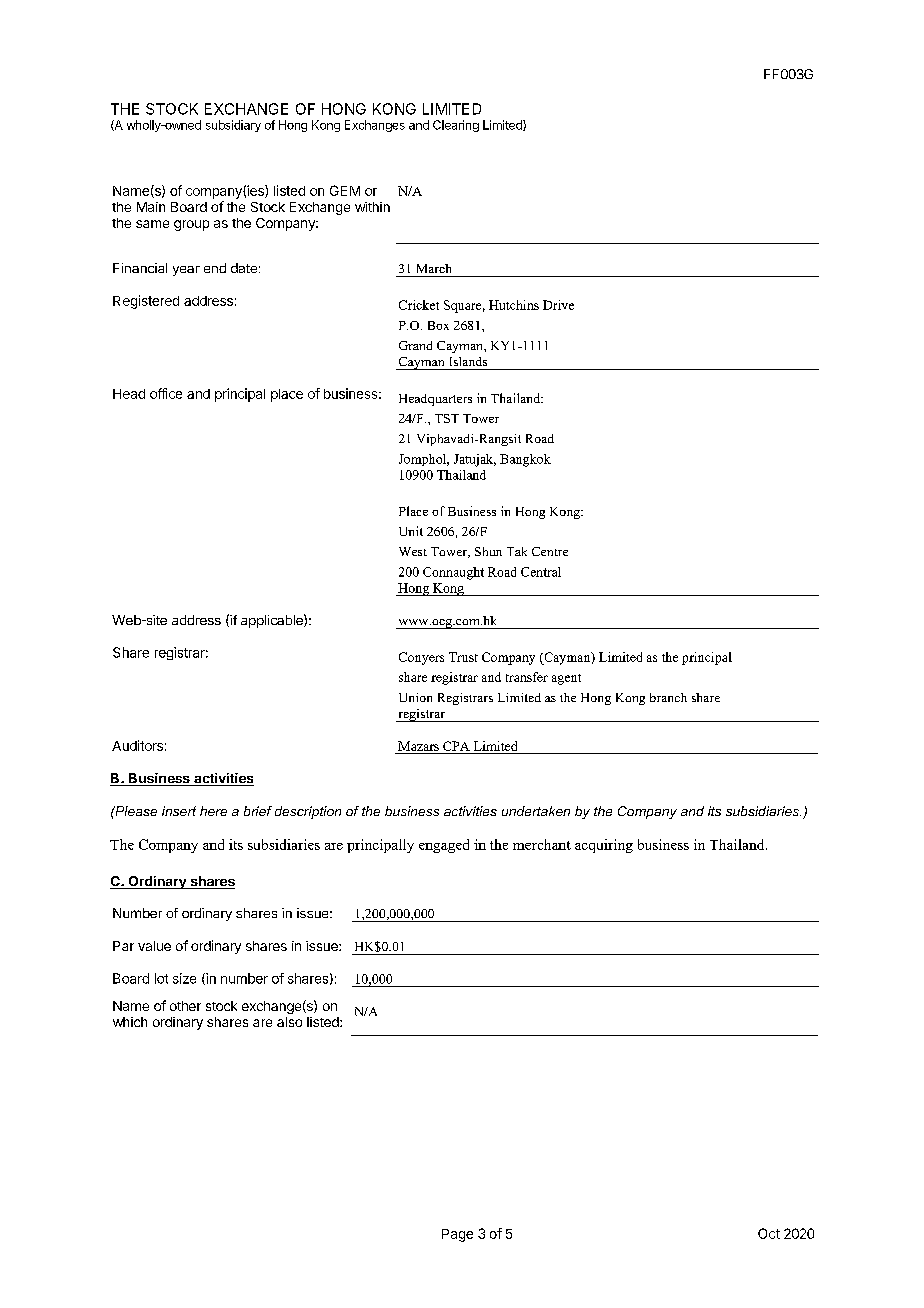 Image resolution: width=924 pixels, height=1308 pixels. What do you see at coordinates (463, 657) in the document?
I see `Trust` at bounding box center [463, 657].
